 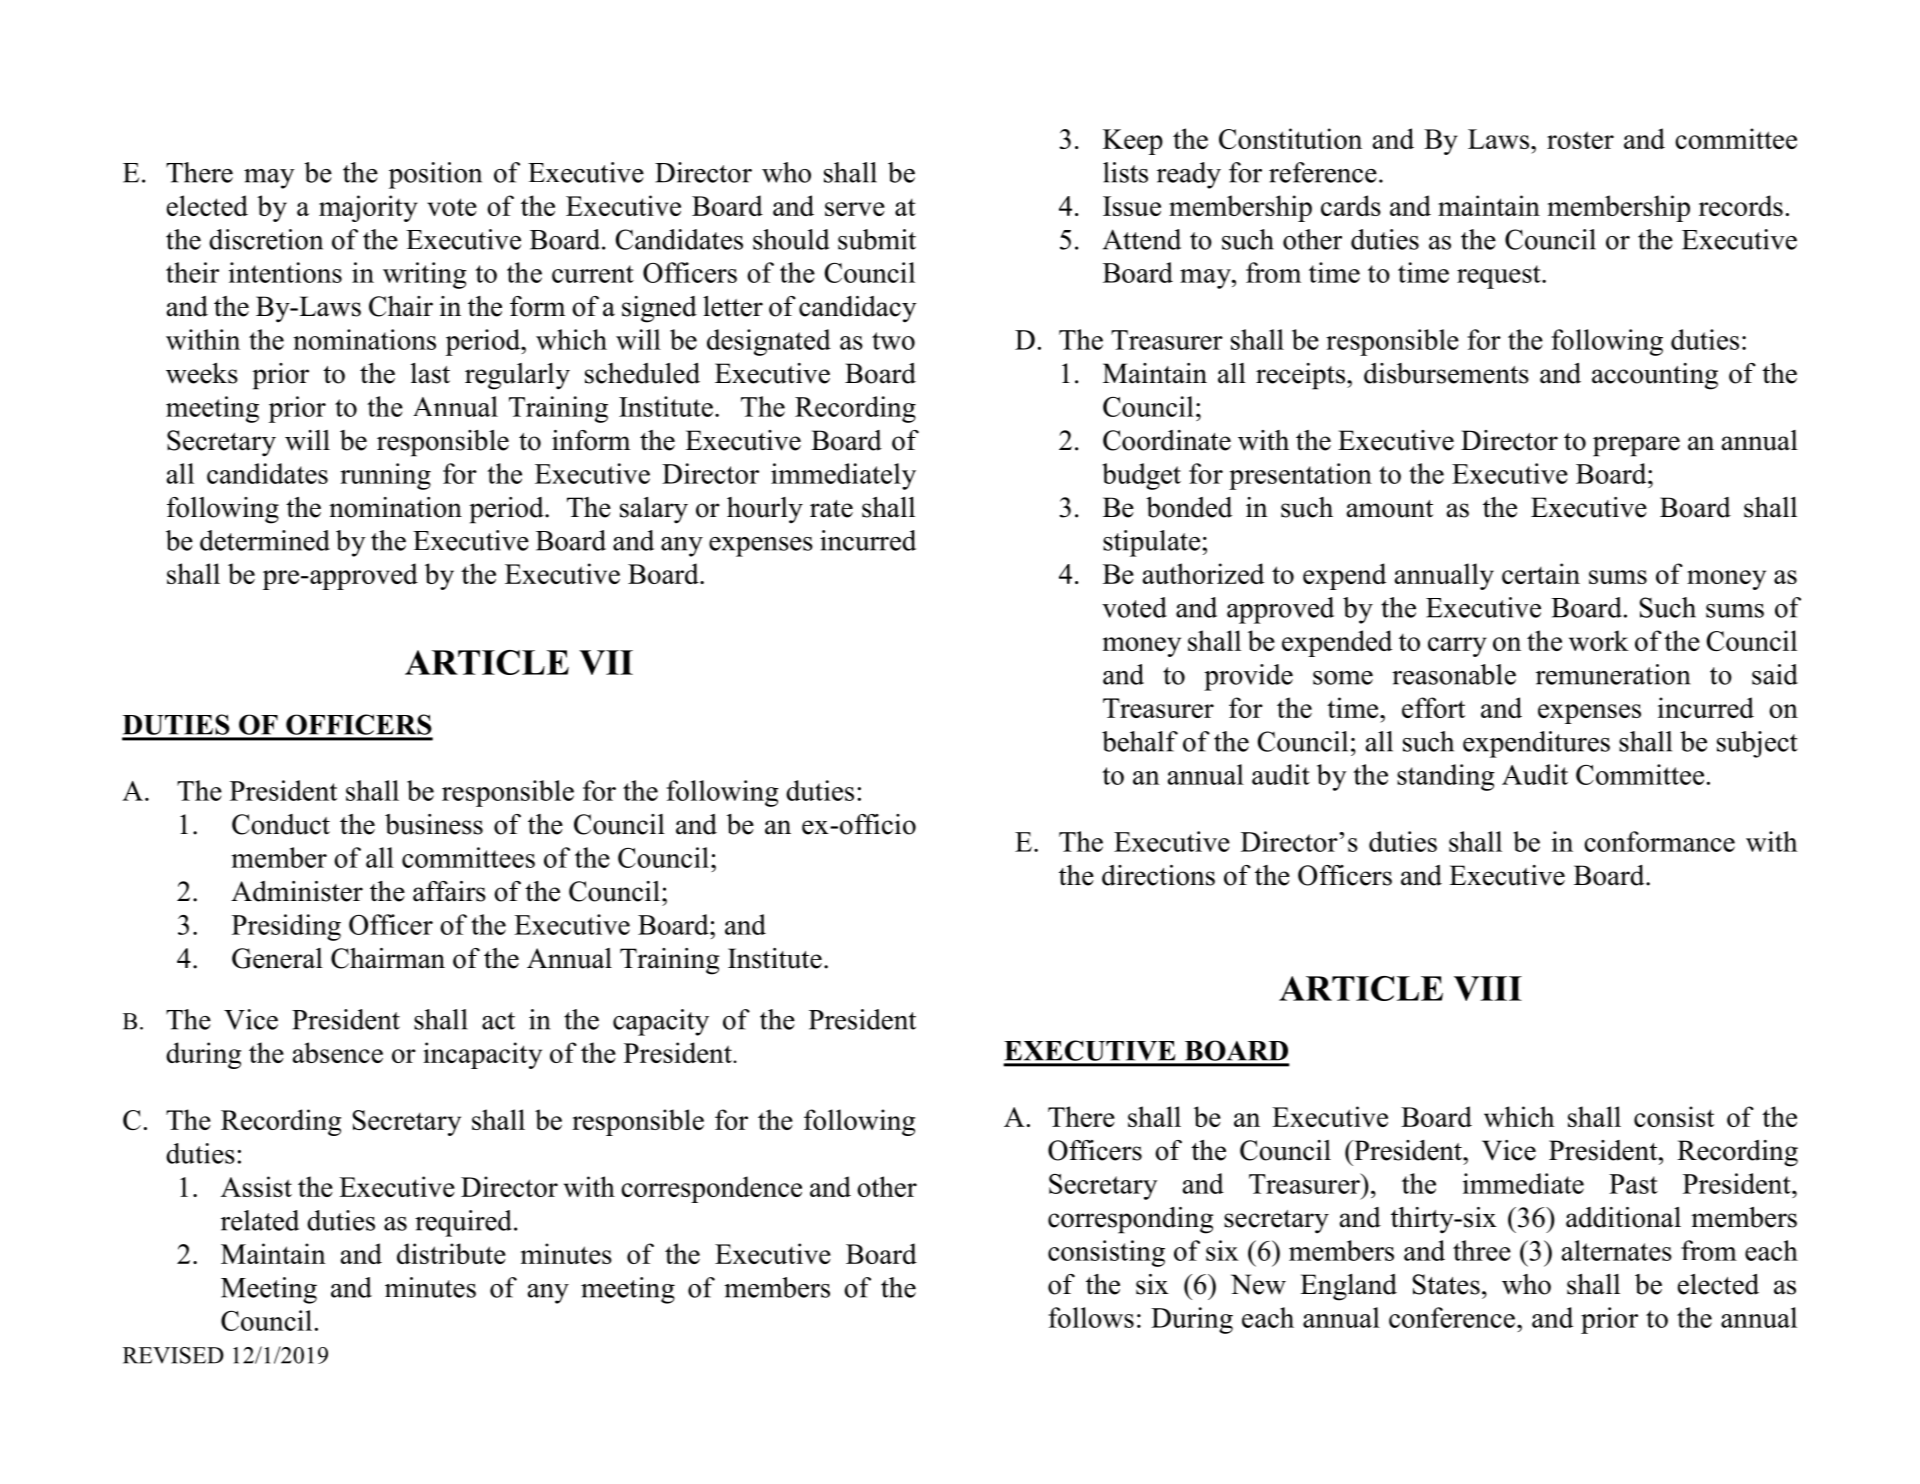 What do you see at coordinates (1140, 741) in the screenshot?
I see `behalf` at bounding box center [1140, 741].
